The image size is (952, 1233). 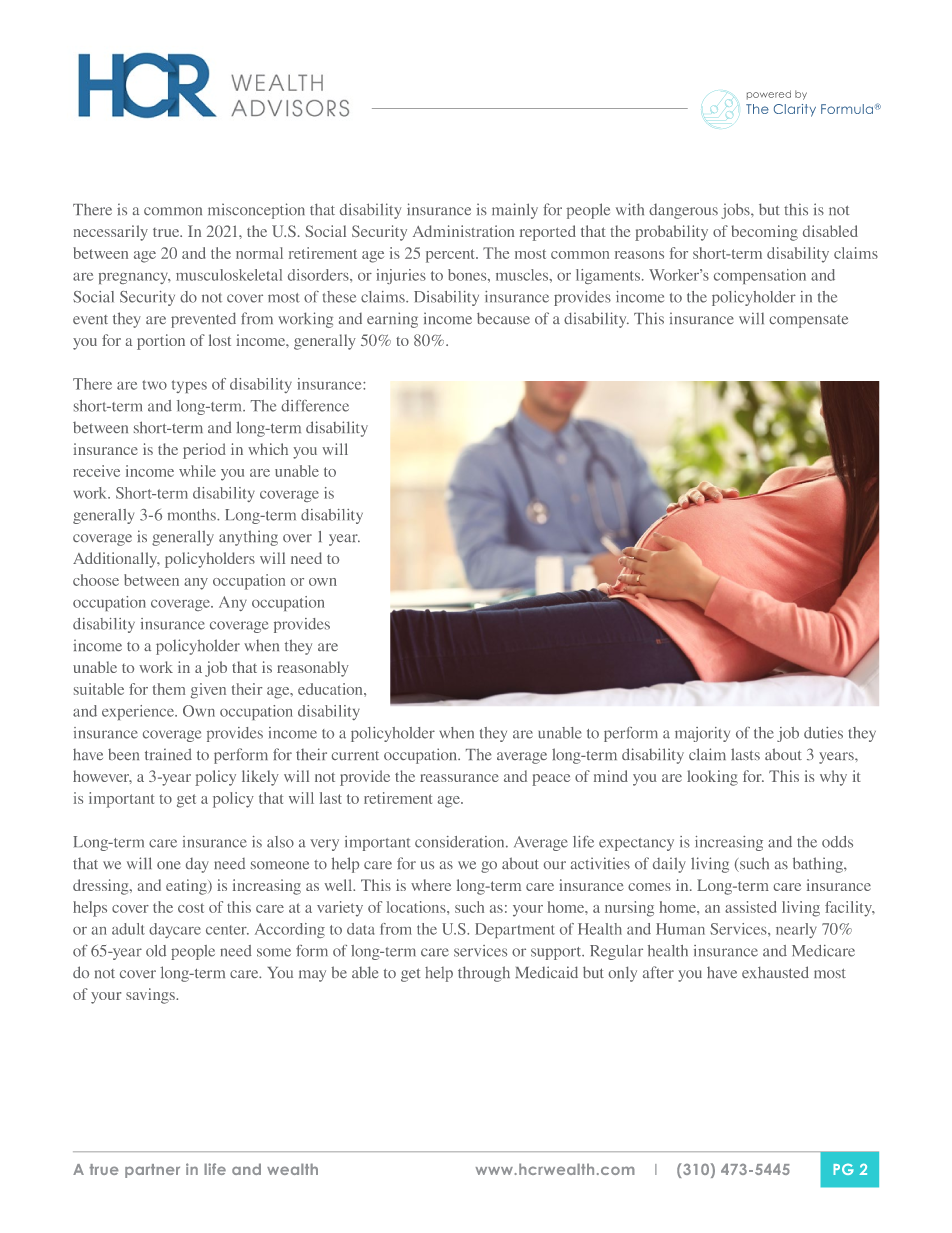 I want to click on exhausted, so click(x=775, y=972).
